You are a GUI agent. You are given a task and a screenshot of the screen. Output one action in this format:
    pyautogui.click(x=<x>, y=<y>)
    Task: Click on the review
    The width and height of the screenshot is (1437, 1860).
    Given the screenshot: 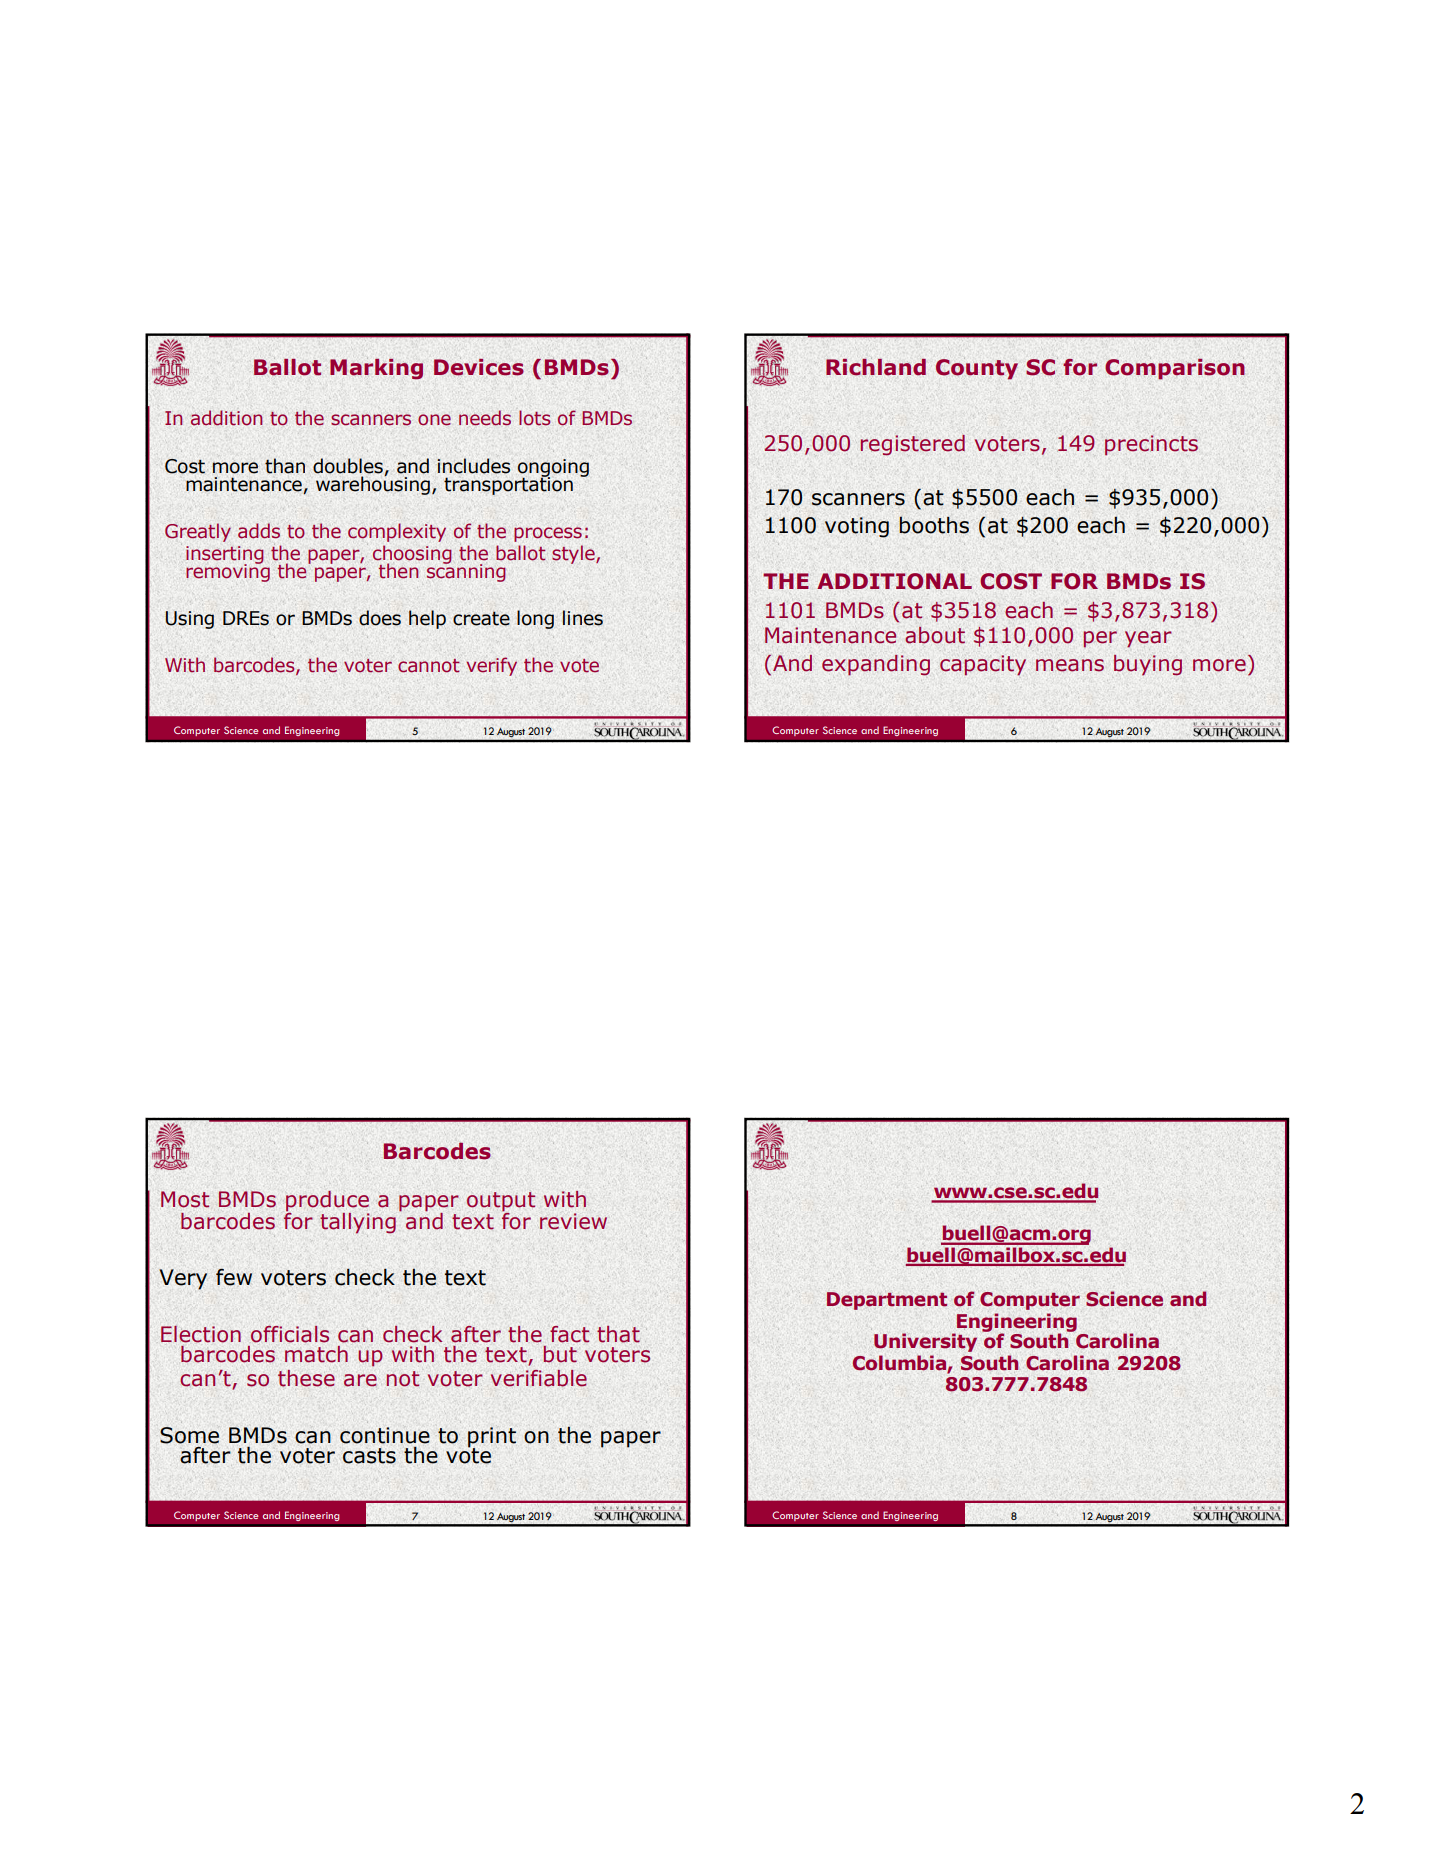 What is the action you would take?
    pyautogui.click(x=573, y=1221)
